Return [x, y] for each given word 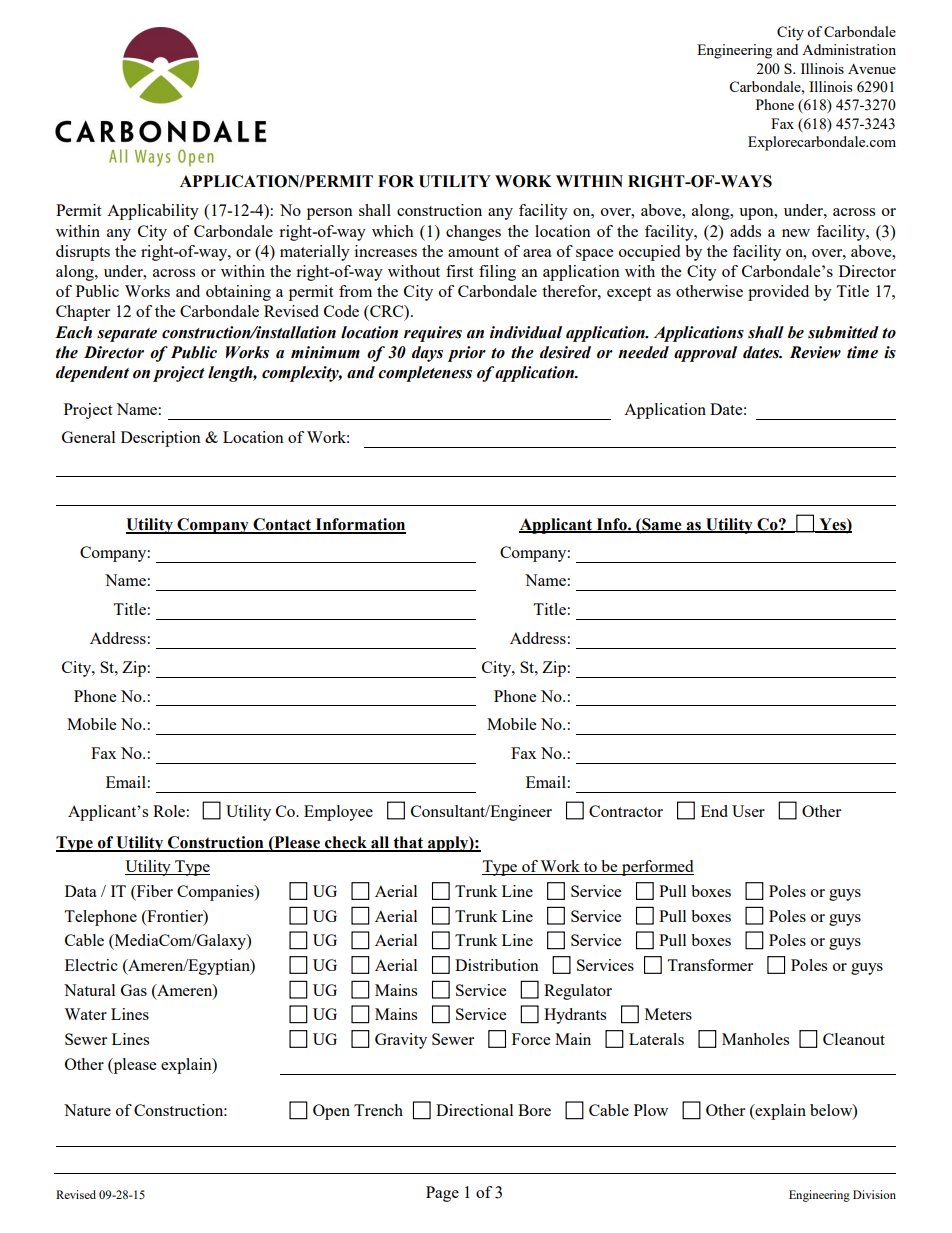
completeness [425, 374]
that [408, 843]
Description [161, 439]
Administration [849, 49]
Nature [87, 1110]
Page [442, 1194]
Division [874, 1194]
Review [815, 352]
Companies [216, 893]
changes [473, 233]
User [748, 811]
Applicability [153, 212]
